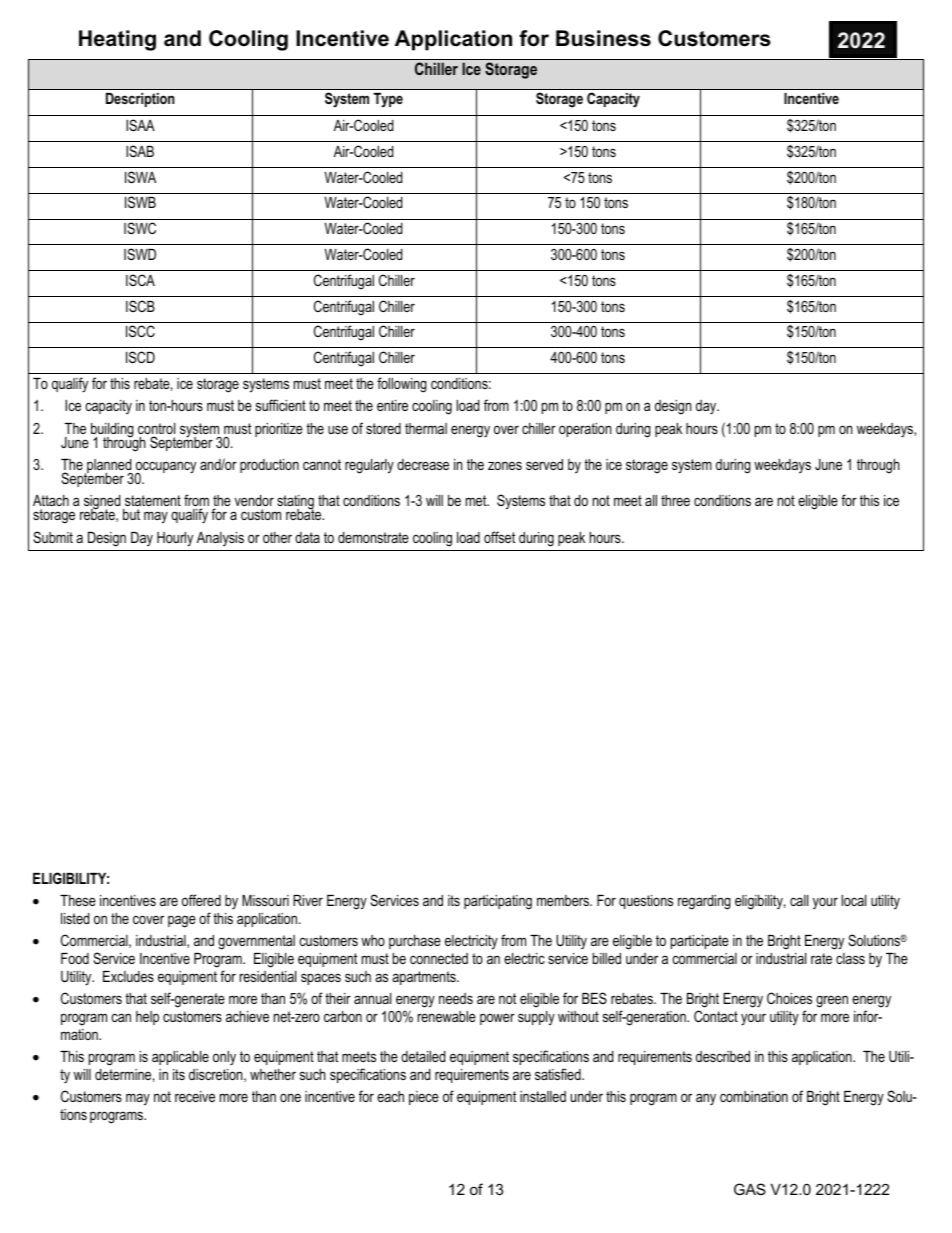 The width and height of the document is (952, 1233). I want to click on Type, so click(388, 100).
